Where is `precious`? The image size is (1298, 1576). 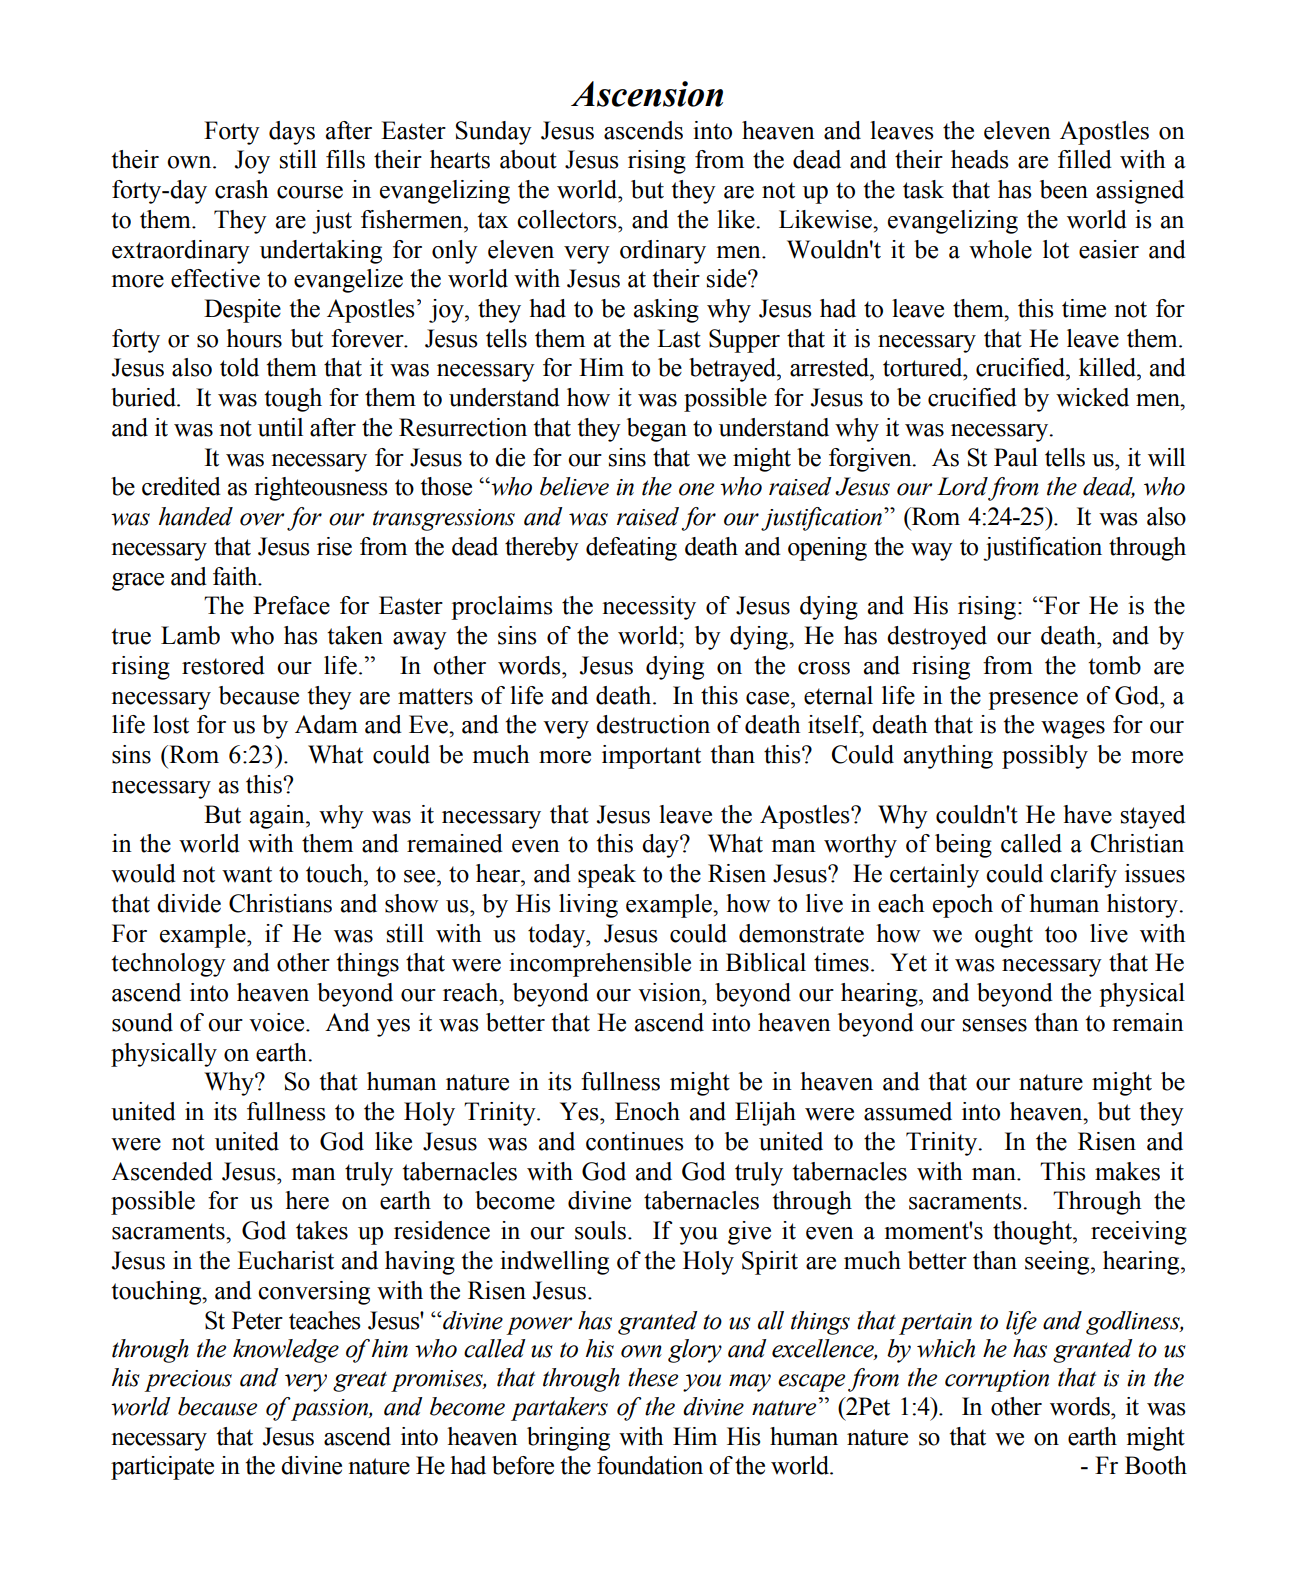
precious is located at coordinates (188, 1381).
